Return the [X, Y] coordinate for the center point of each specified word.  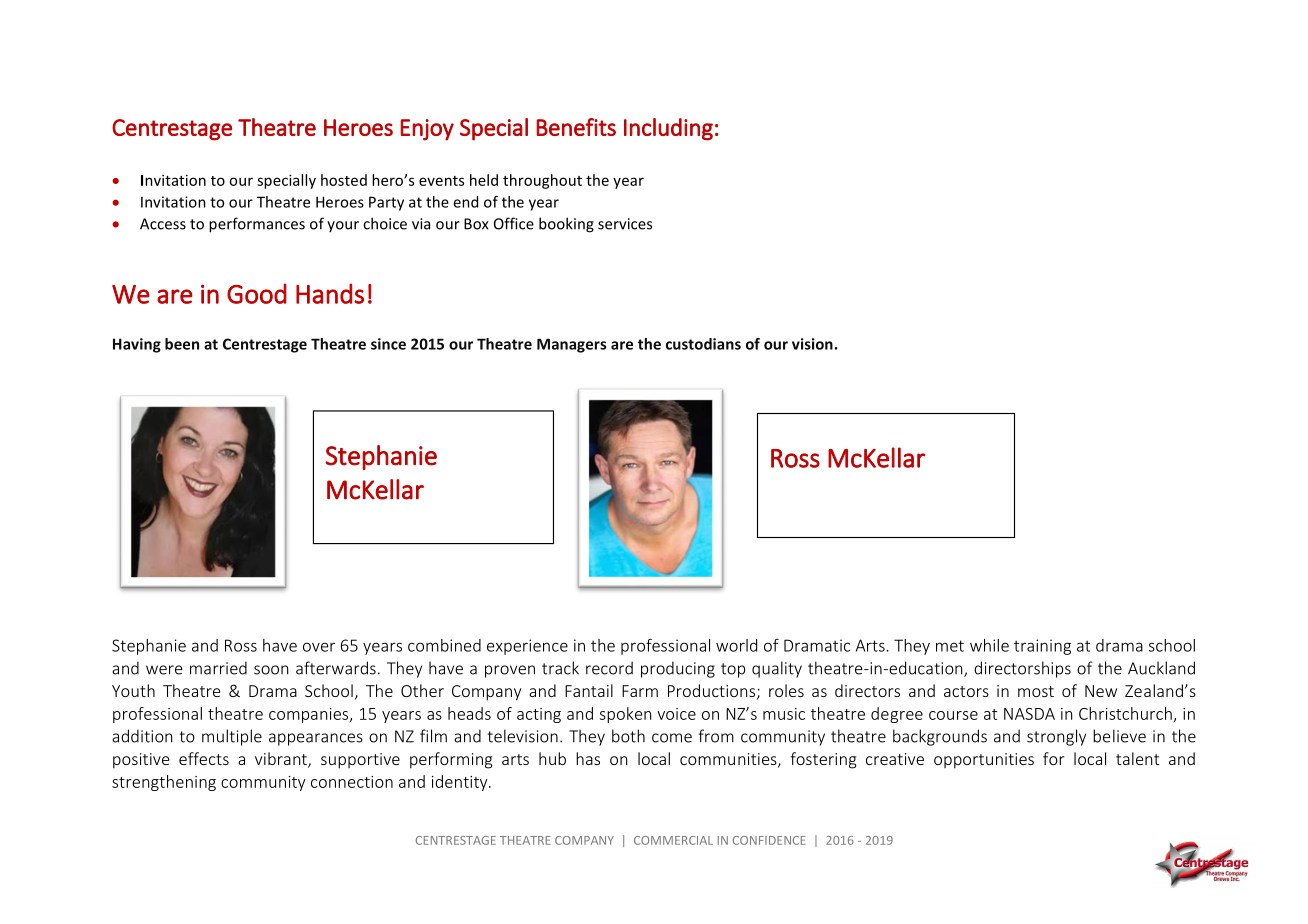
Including [668, 129]
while [989, 645]
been [182, 344]
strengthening [164, 783]
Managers [571, 345]
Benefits [576, 127]
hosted [344, 180]
